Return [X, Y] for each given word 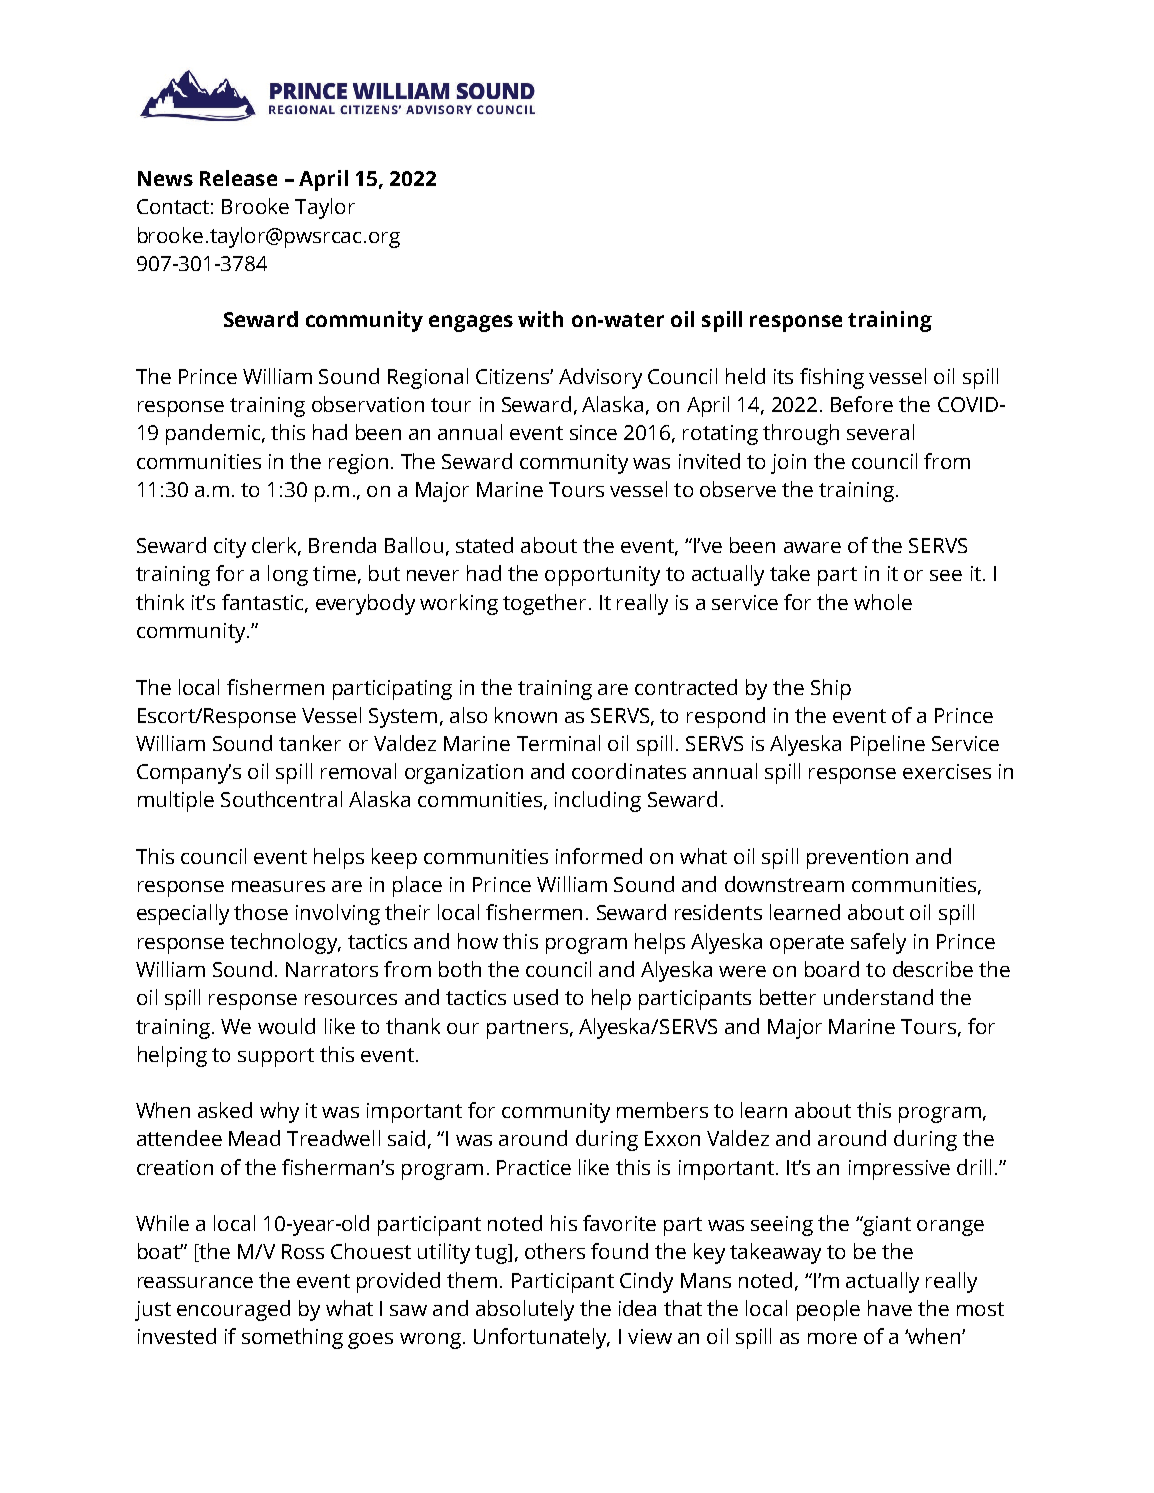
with [540, 319]
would [286, 1026]
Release [238, 178]
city [230, 548]
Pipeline [888, 745]
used [536, 997]
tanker [310, 743]
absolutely [525, 1310]
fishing [832, 378]
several [880, 432]
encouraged [233, 1310]
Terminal [558, 743]
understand [878, 997]
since [593, 432]
